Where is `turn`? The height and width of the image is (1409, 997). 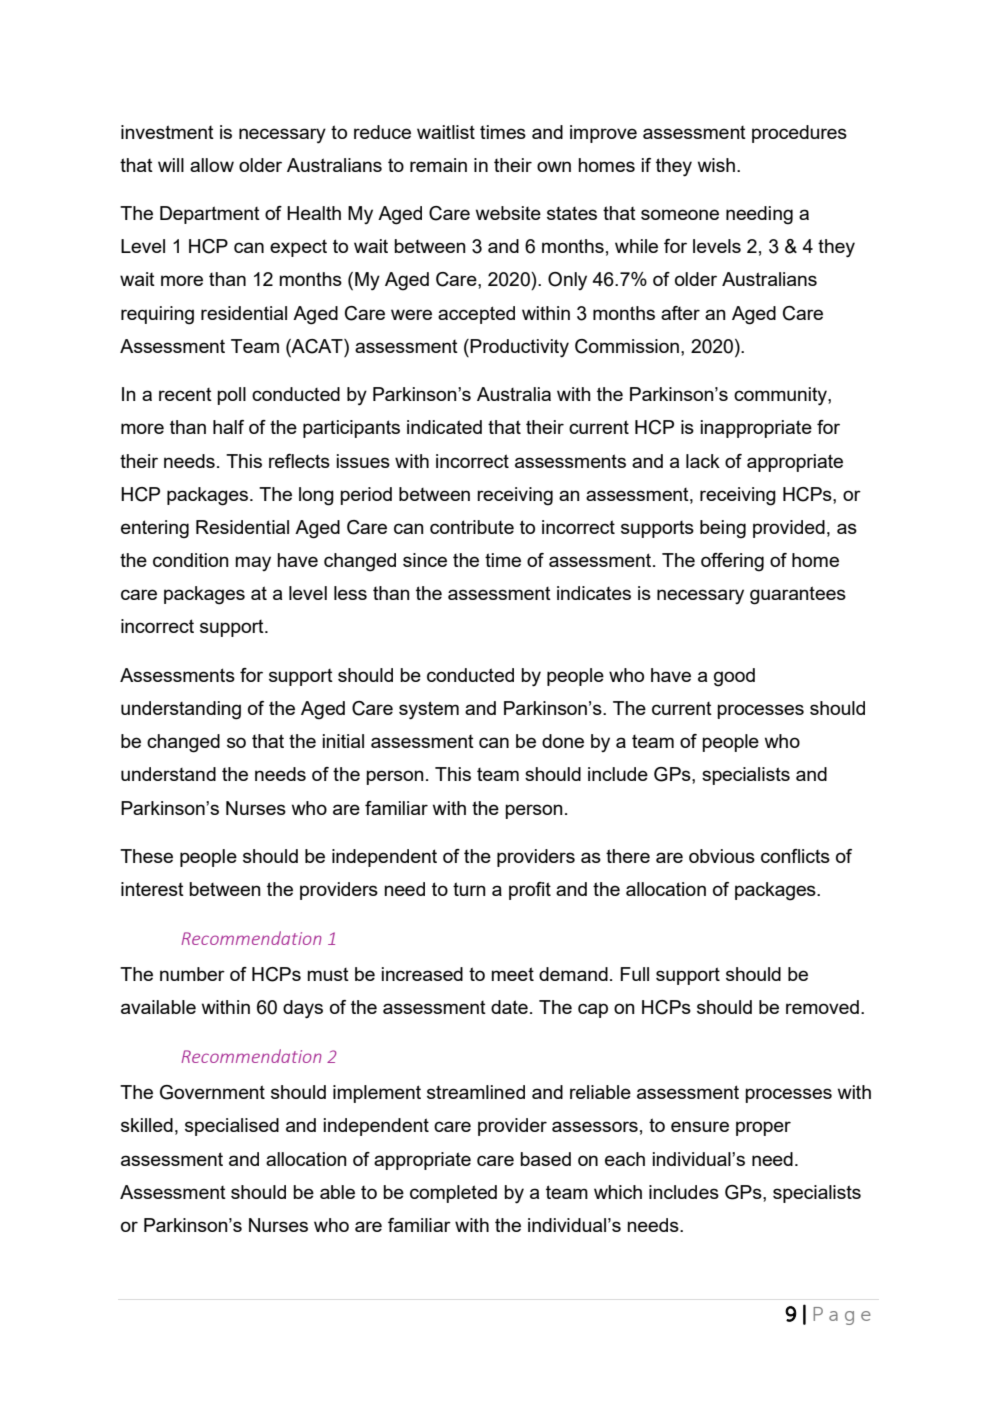
turn is located at coordinates (469, 889).
